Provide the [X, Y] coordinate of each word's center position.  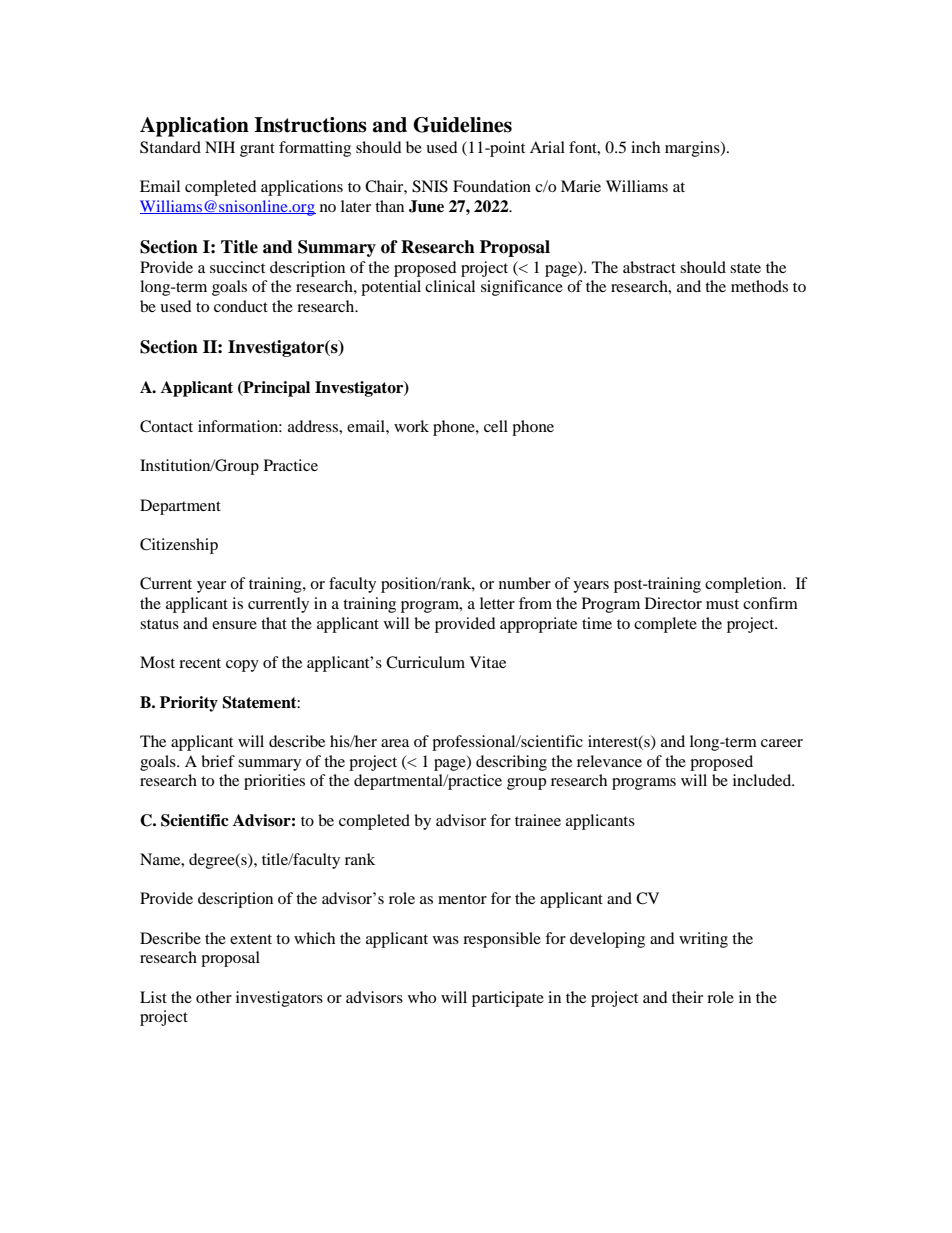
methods [759, 286]
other [214, 997]
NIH [220, 147]
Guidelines [462, 125]
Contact [166, 426]
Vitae [488, 662]
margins [693, 149]
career [782, 743]
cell [496, 426]
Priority [189, 704]
